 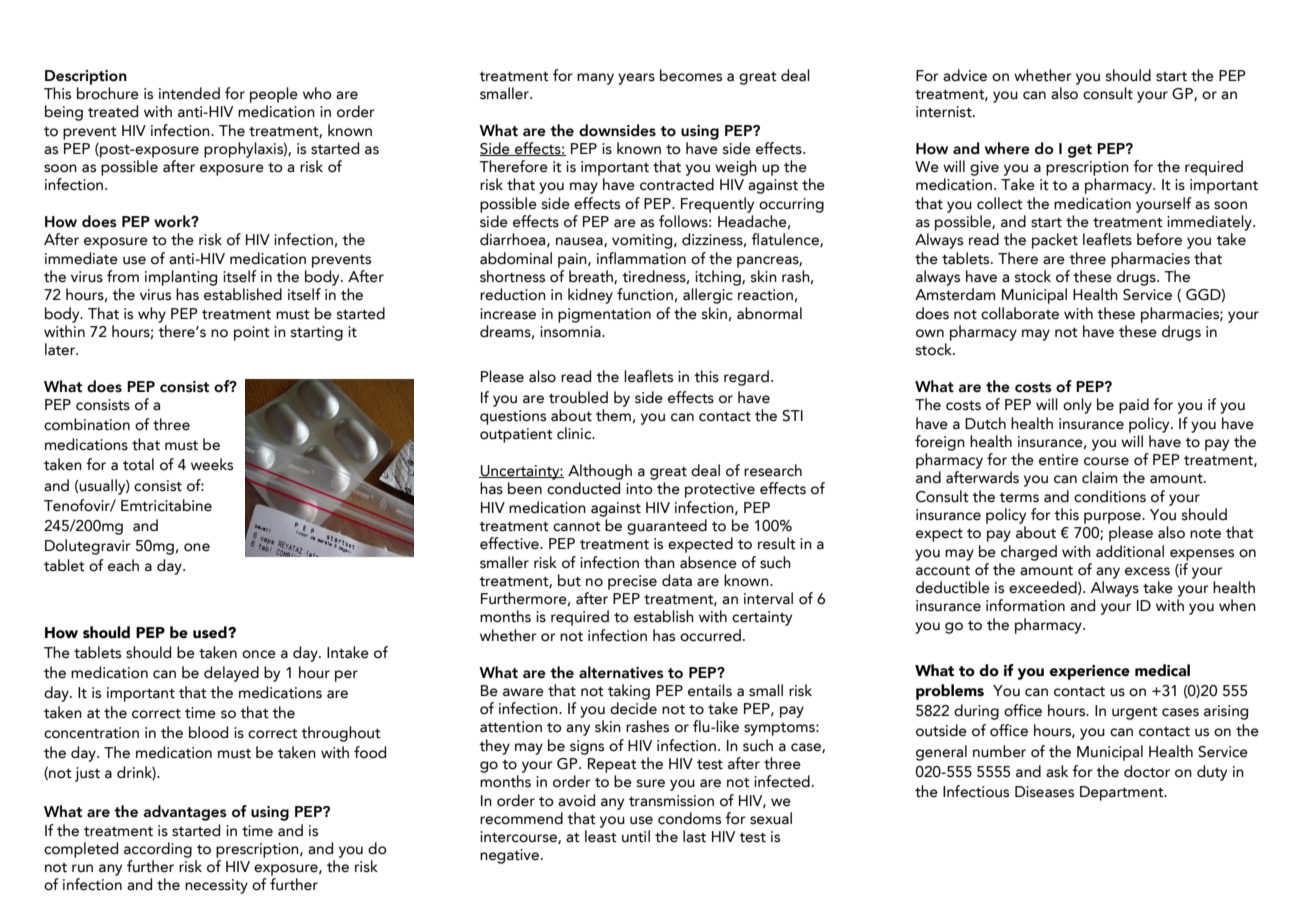 I want to click on years, so click(x=636, y=79).
